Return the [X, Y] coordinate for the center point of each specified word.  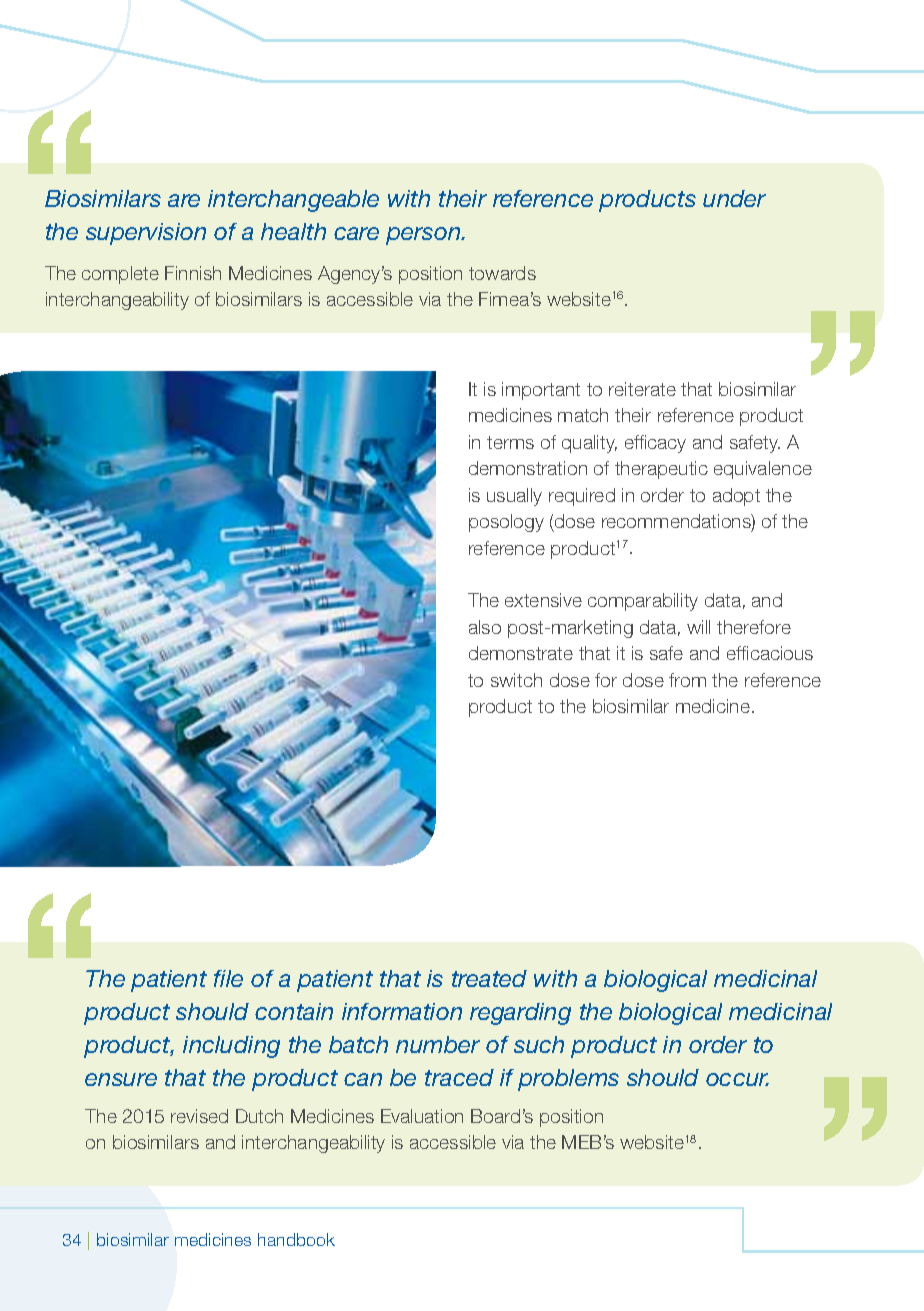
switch [516, 680]
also [485, 627]
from [687, 680]
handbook [296, 1239]
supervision [146, 234]
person [424, 236]
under [734, 198]
